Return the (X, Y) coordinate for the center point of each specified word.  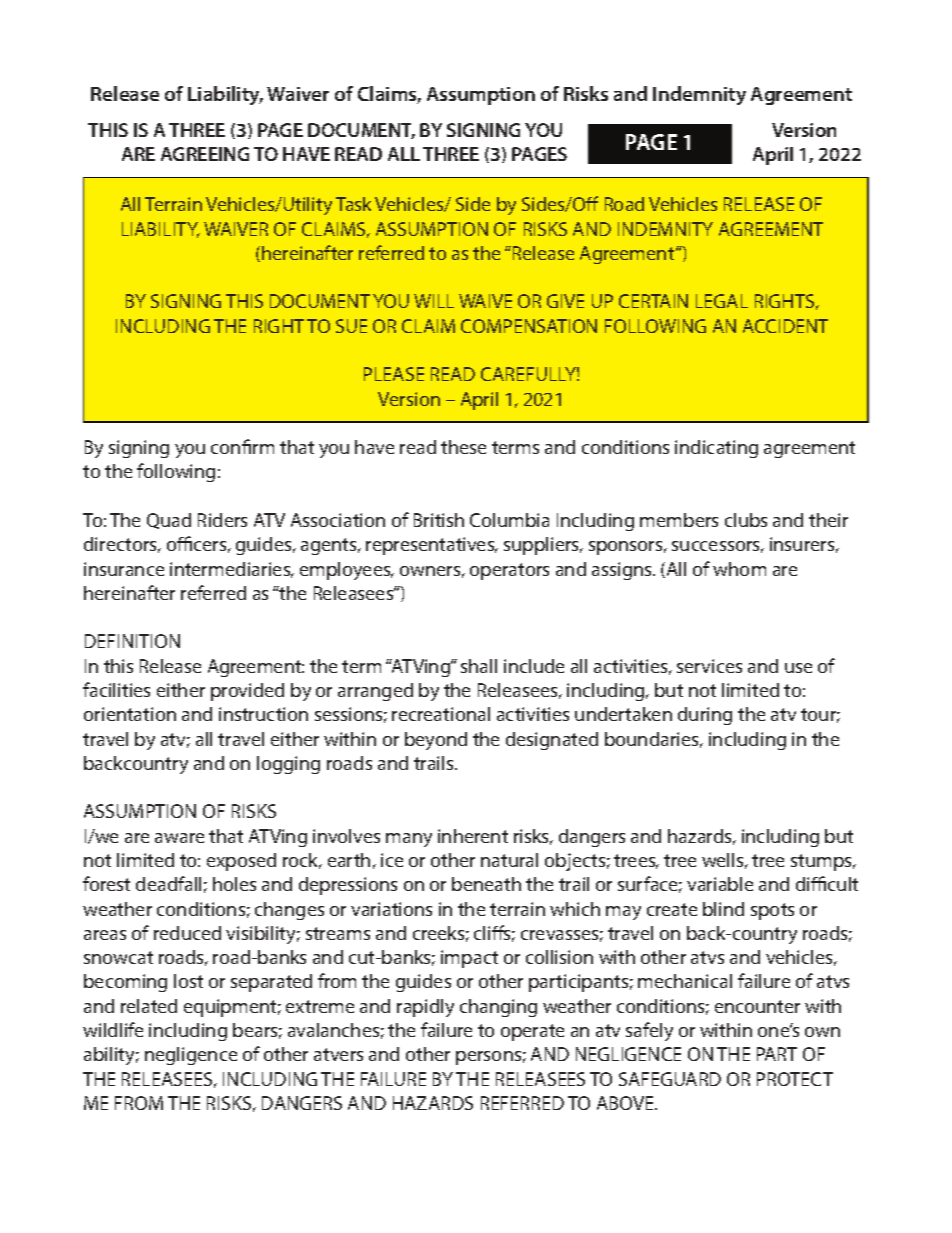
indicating (716, 449)
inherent (473, 836)
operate (532, 1032)
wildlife (113, 1029)
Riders (222, 520)
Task (353, 204)
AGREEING (205, 154)
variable (720, 884)
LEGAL (722, 301)
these (463, 447)
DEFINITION (132, 641)
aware (179, 838)
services (709, 666)
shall (479, 666)
